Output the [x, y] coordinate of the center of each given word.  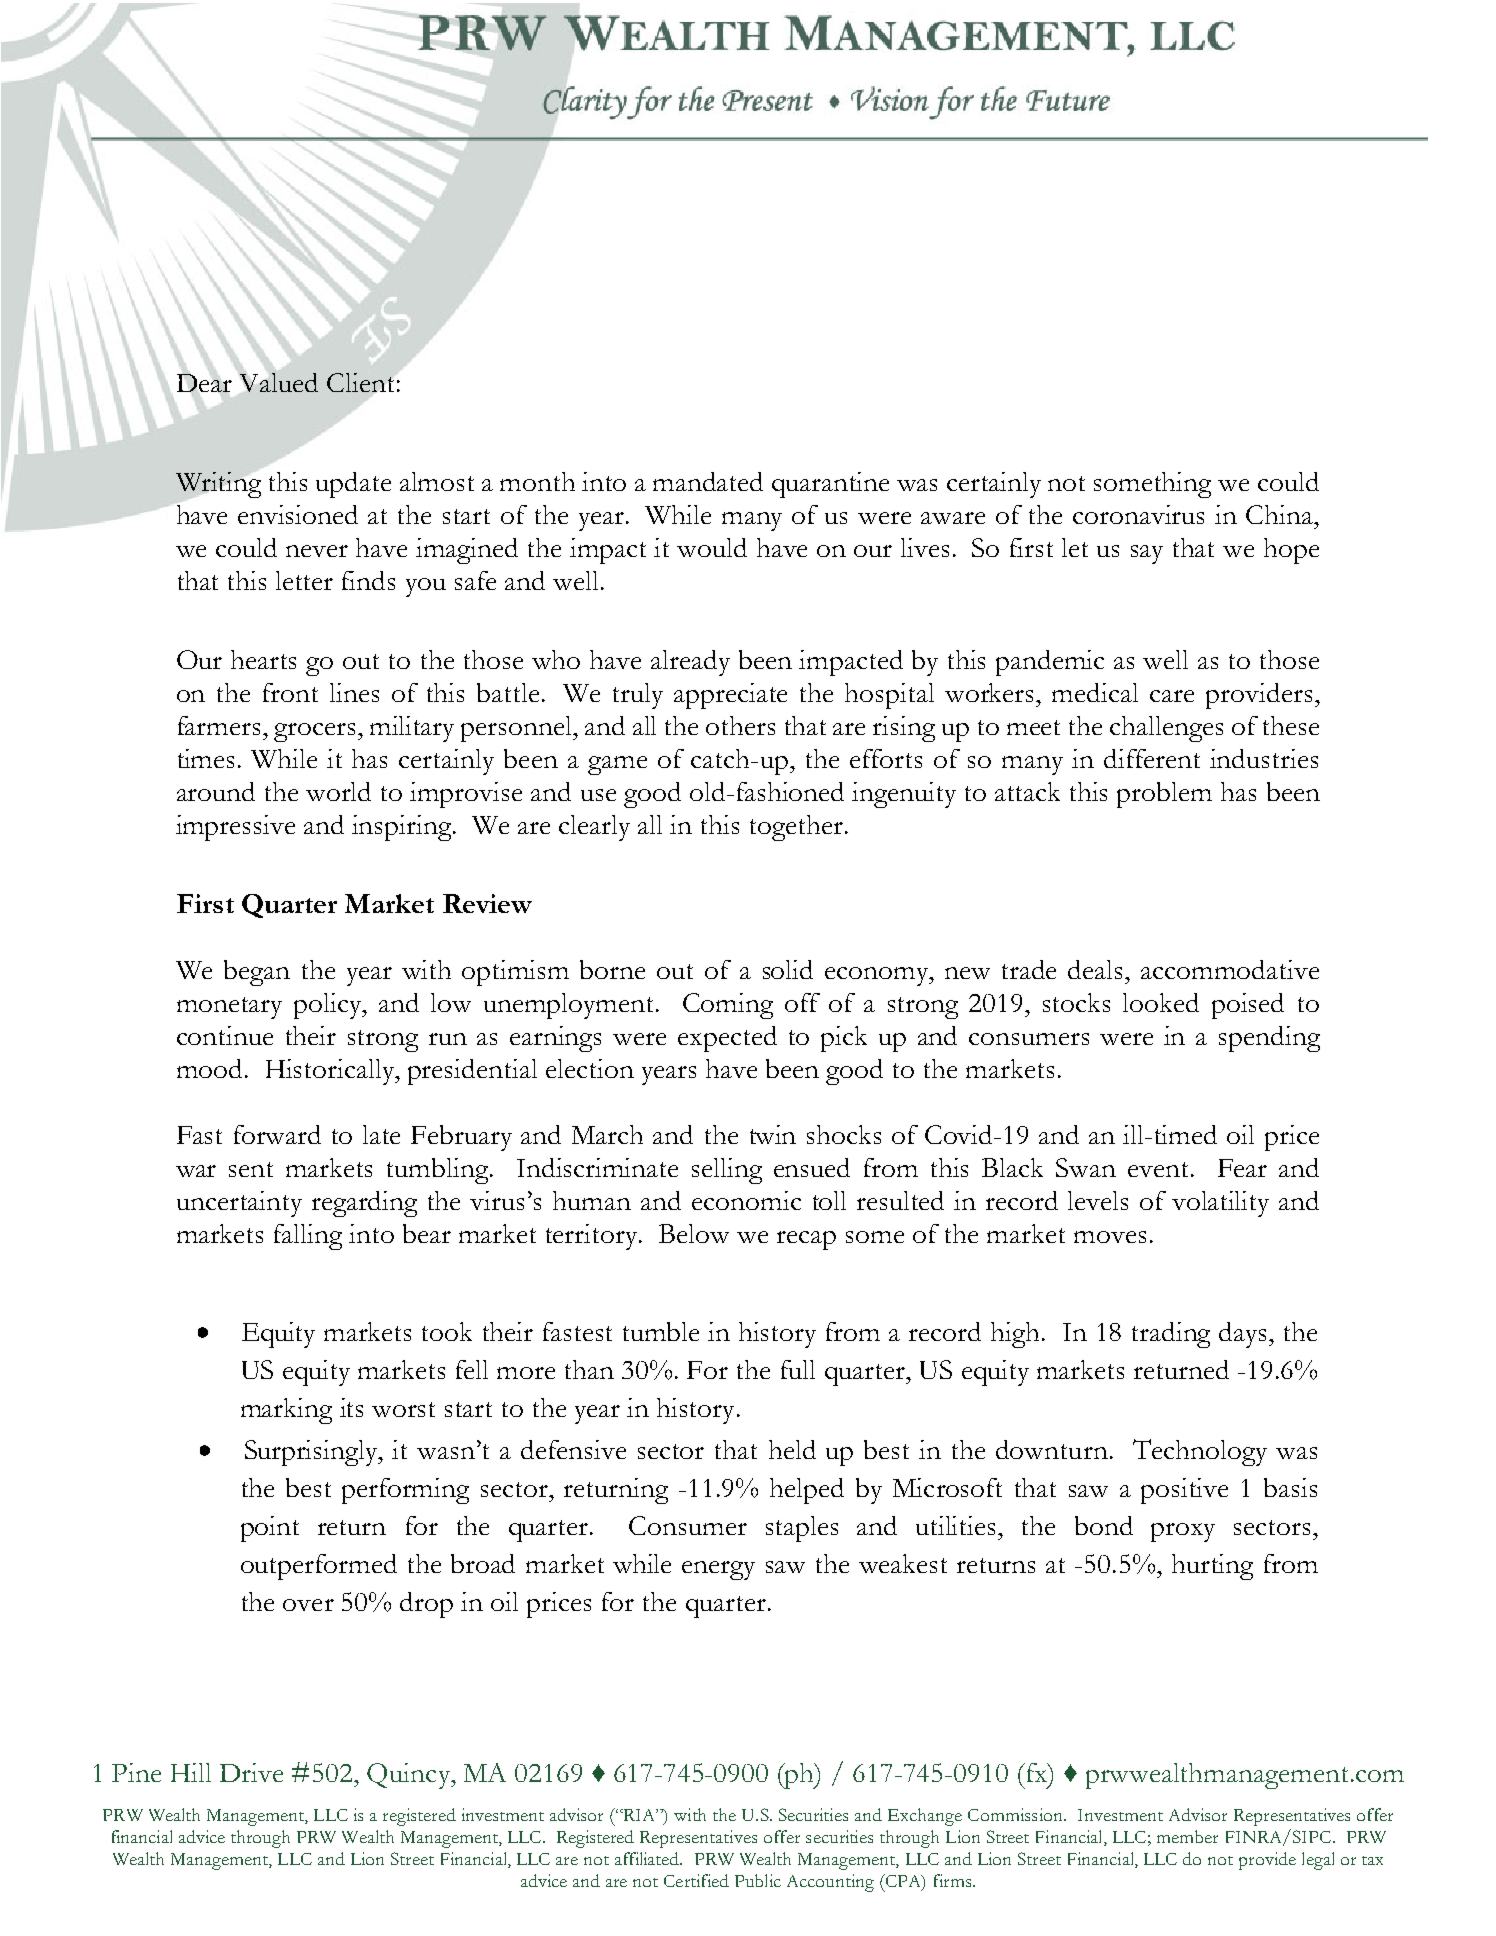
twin [773, 1134]
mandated [708, 481]
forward [277, 1134]
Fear [1242, 1168]
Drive [251, 1772]
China [1281, 514]
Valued [279, 382]
